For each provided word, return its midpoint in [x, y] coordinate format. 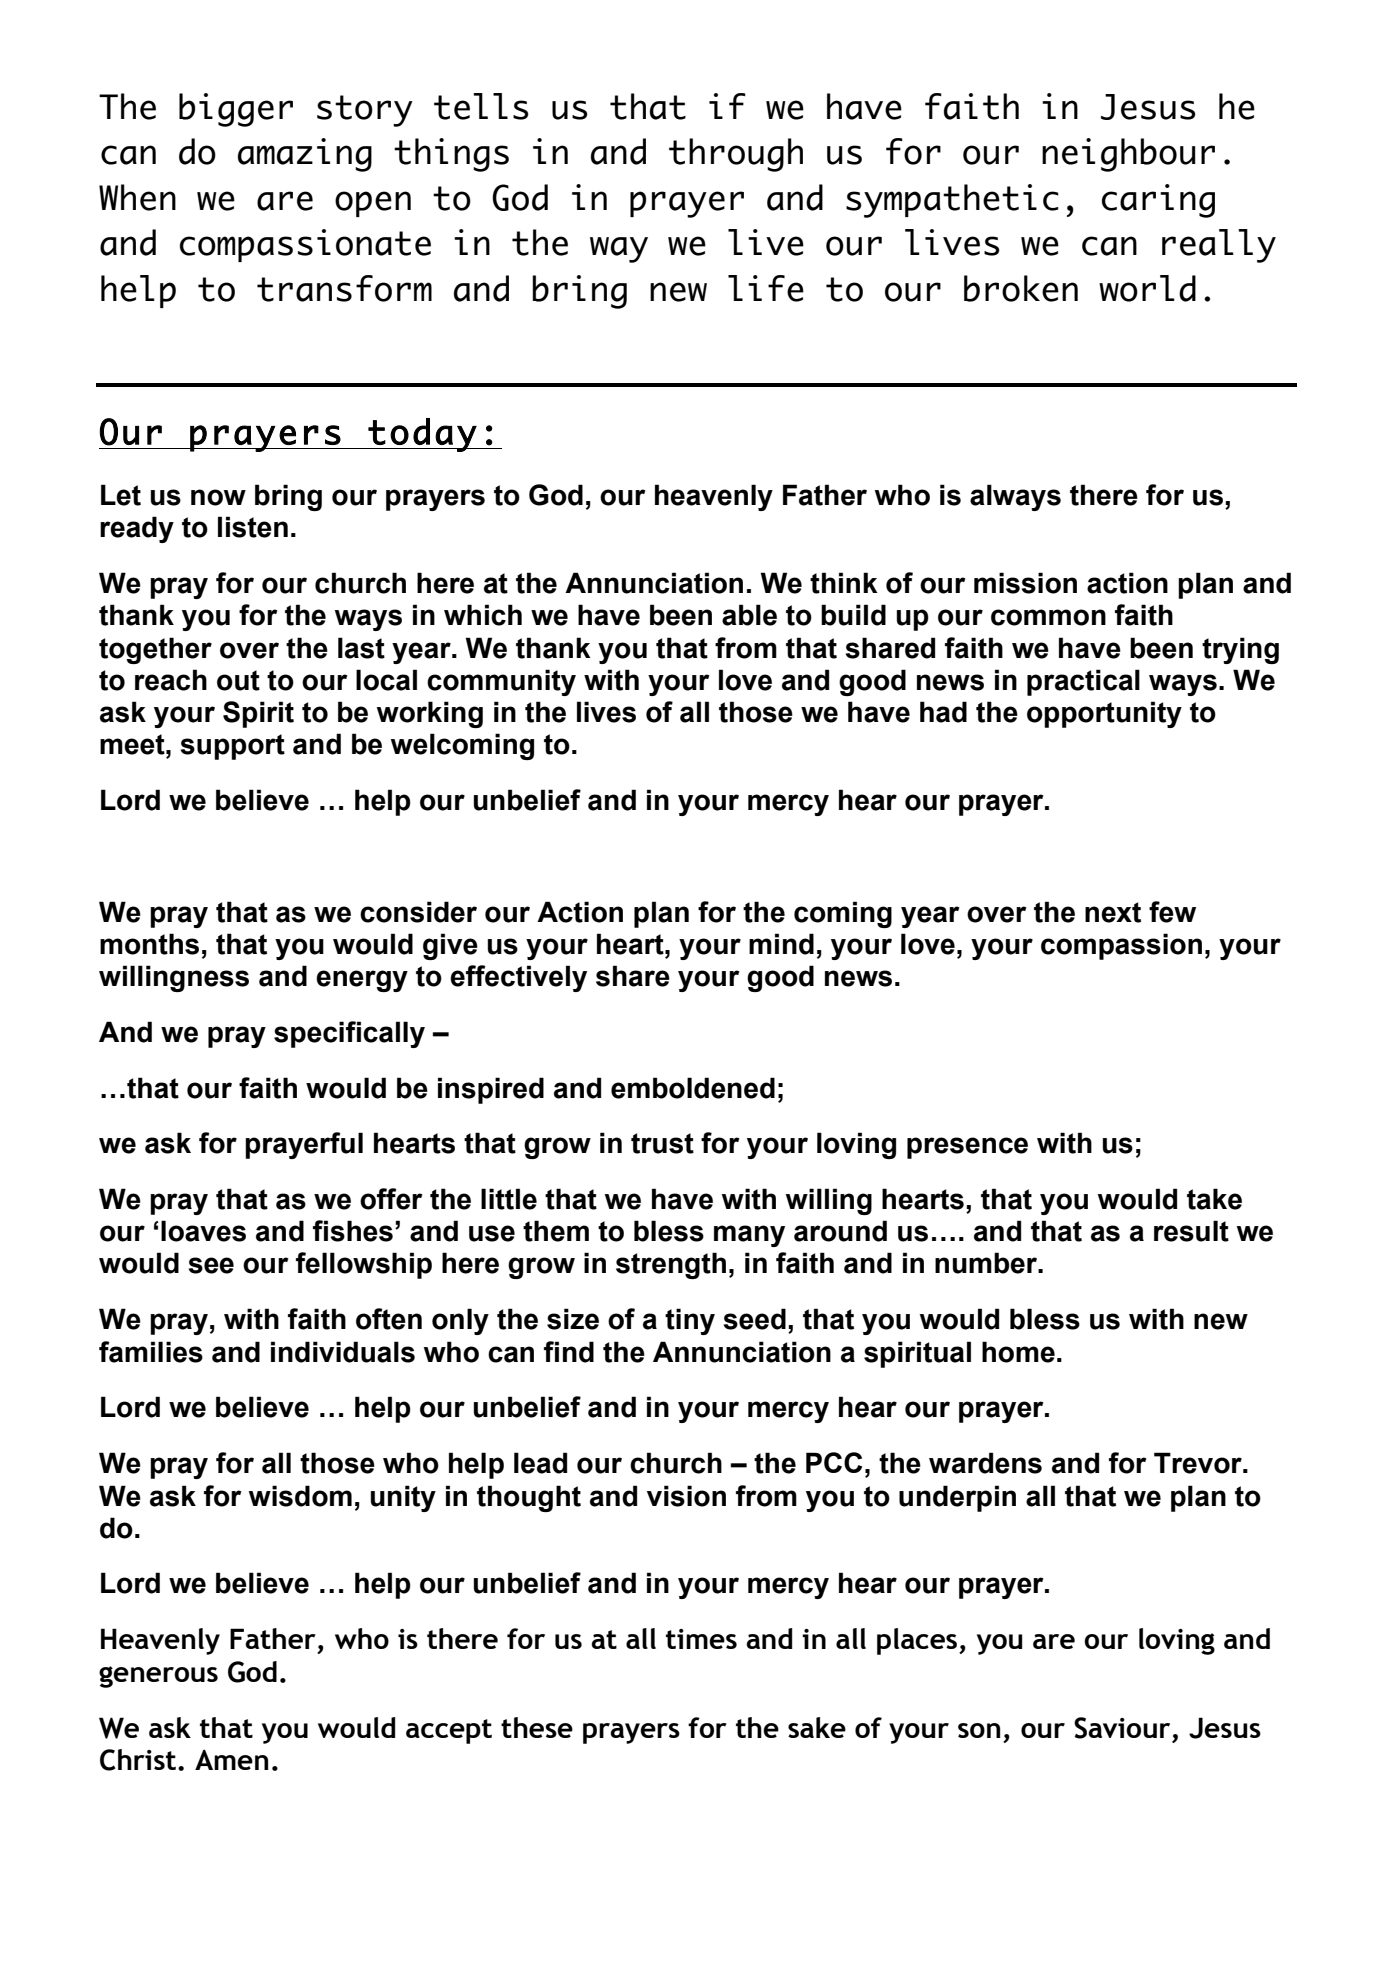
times [701, 1639]
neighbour [1128, 155]
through [736, 155]
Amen [231, 1760]
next [1113, 912]
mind [781, 944]
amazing [305, 155]
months [149, 944]
